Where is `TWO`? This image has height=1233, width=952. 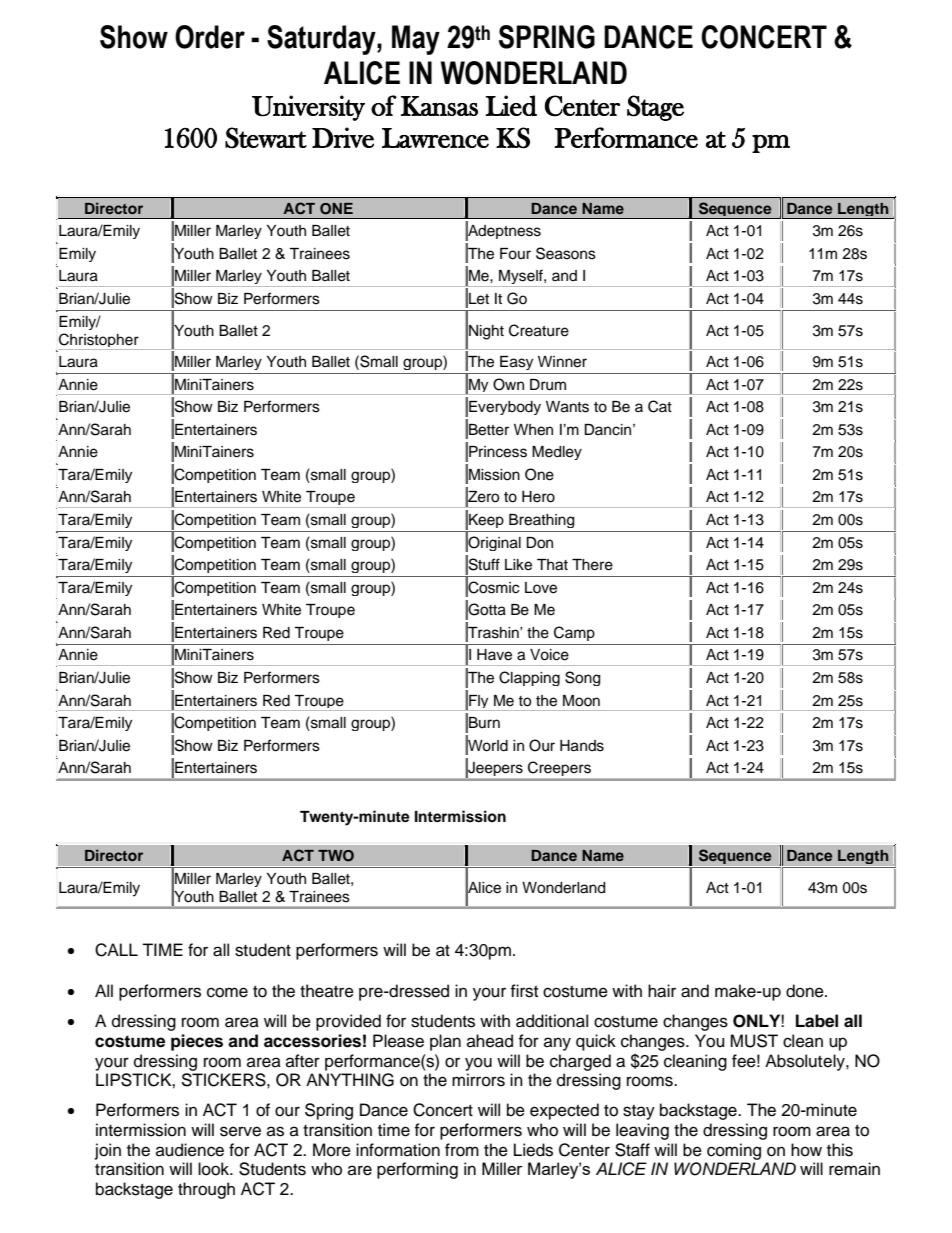 TWO is located at coordinates (336, 856).
